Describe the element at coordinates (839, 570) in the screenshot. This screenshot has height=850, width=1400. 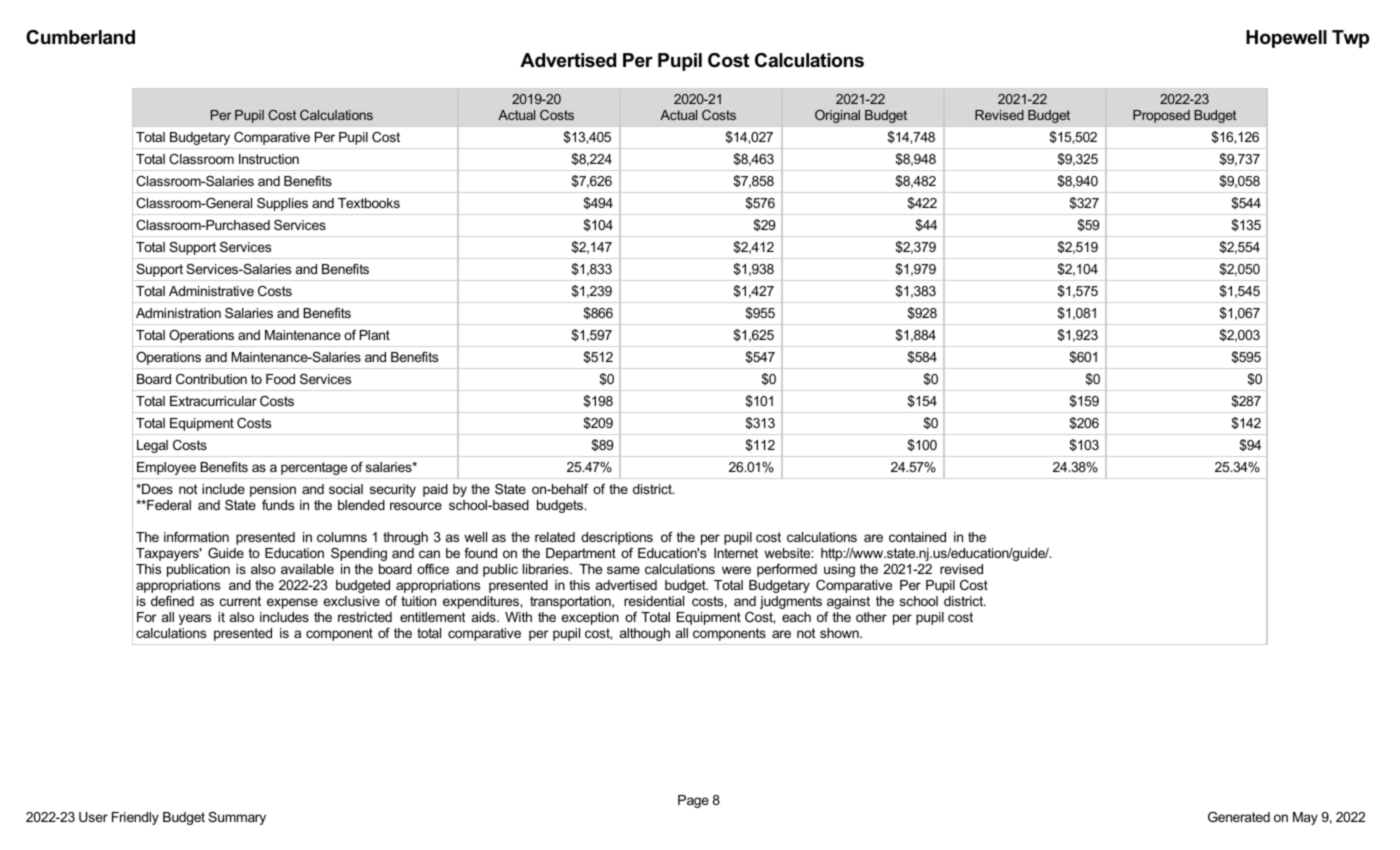
I see `using` at that location.
